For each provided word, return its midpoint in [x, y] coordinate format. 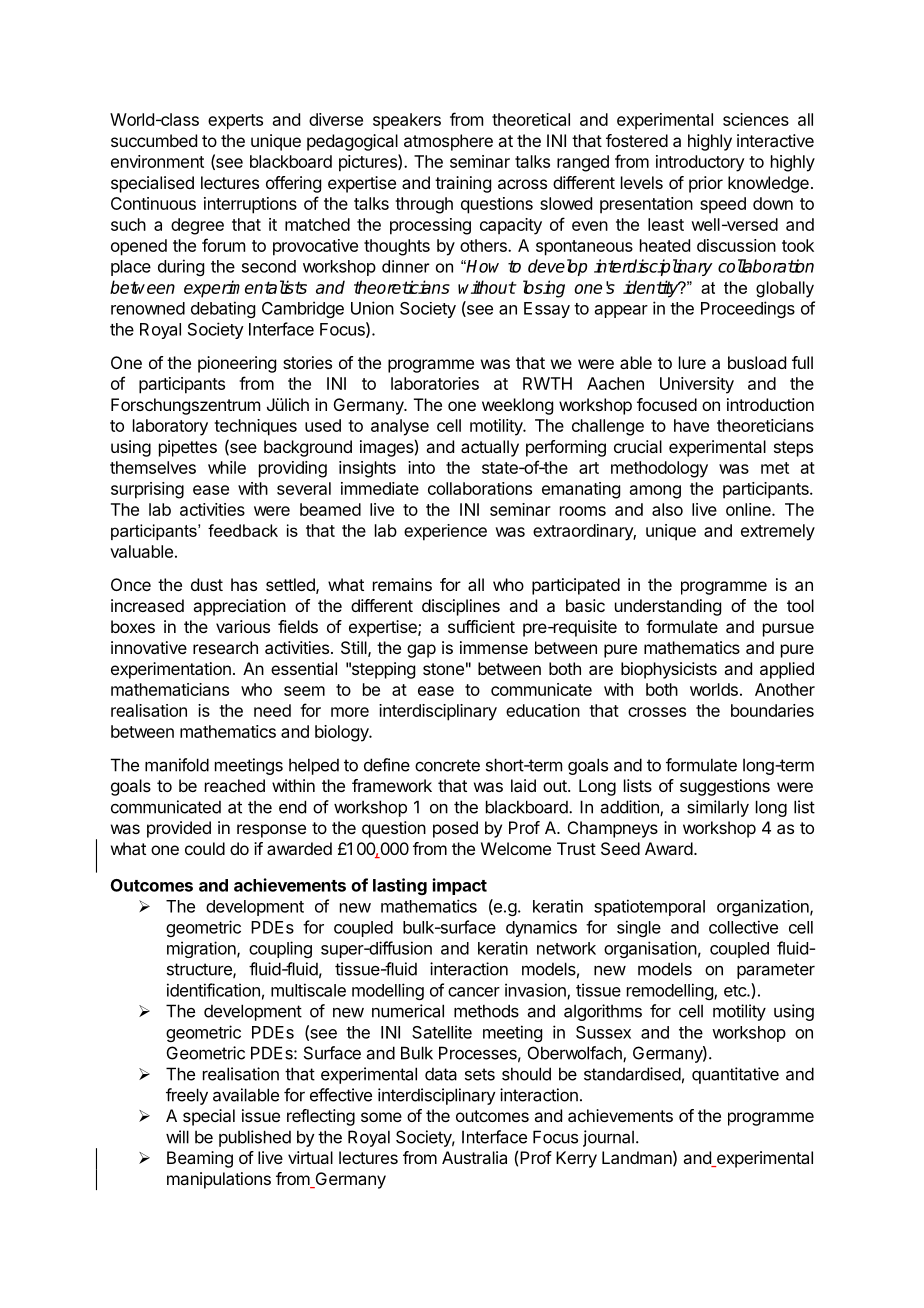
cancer [474, 992]
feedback [243, 530]
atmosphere [448, 142]
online [749, 509]
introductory [700, 163]
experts [235, 122]
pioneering [237, 364]
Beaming [200, 1159]
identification [213, 990]
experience [445, 532]
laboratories [435, 383]
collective [743, 927]
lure [692, 362]
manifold [177, 765]
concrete [447, 765]
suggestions [725, 787]
